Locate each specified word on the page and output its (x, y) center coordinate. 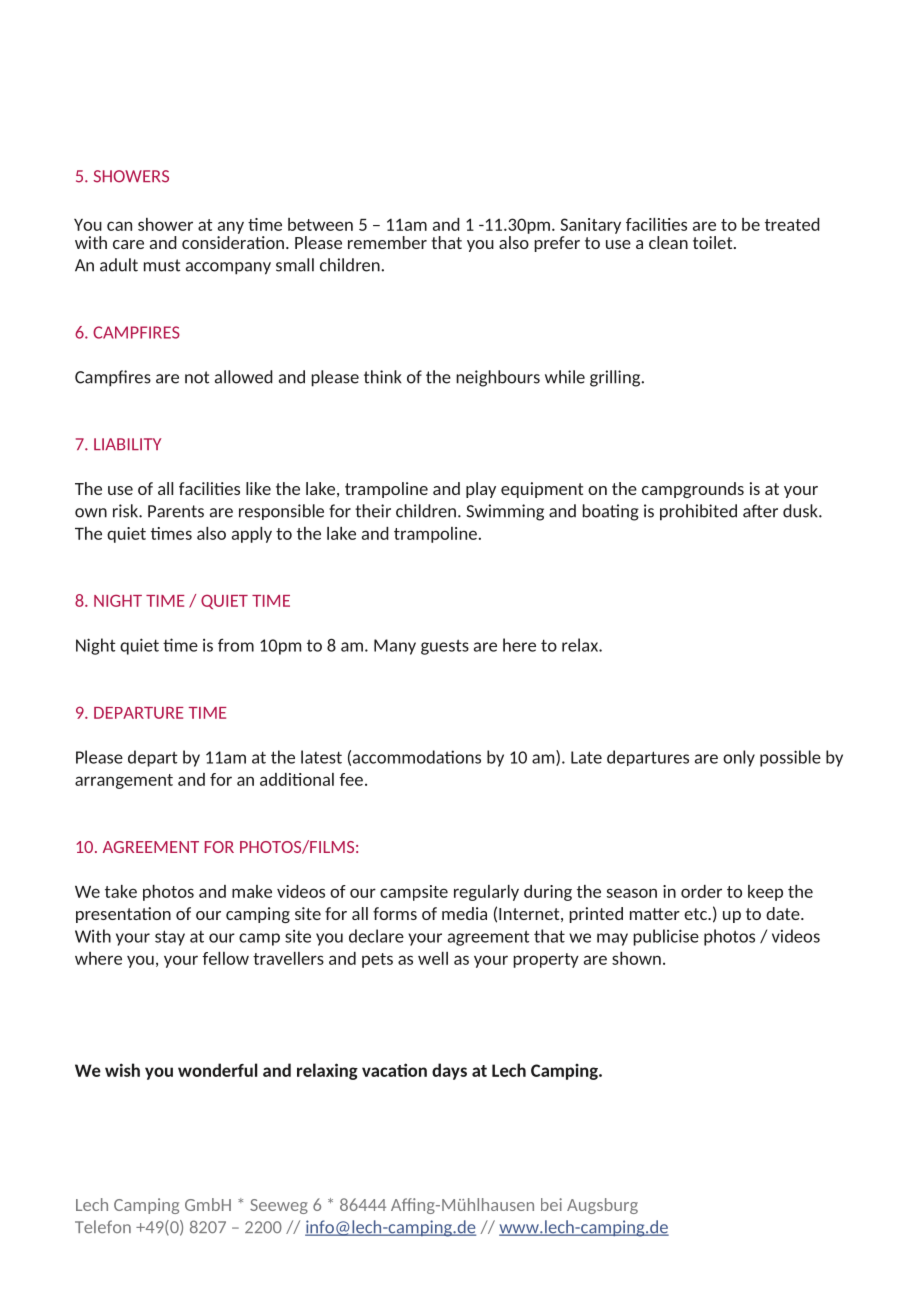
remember (387, 242)
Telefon (103, 1226)
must (162, 265)
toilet (714, 242)
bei (551, 1204)
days (449, 1071)
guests (445, 647)
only (739, 758)
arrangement (124, 781)
